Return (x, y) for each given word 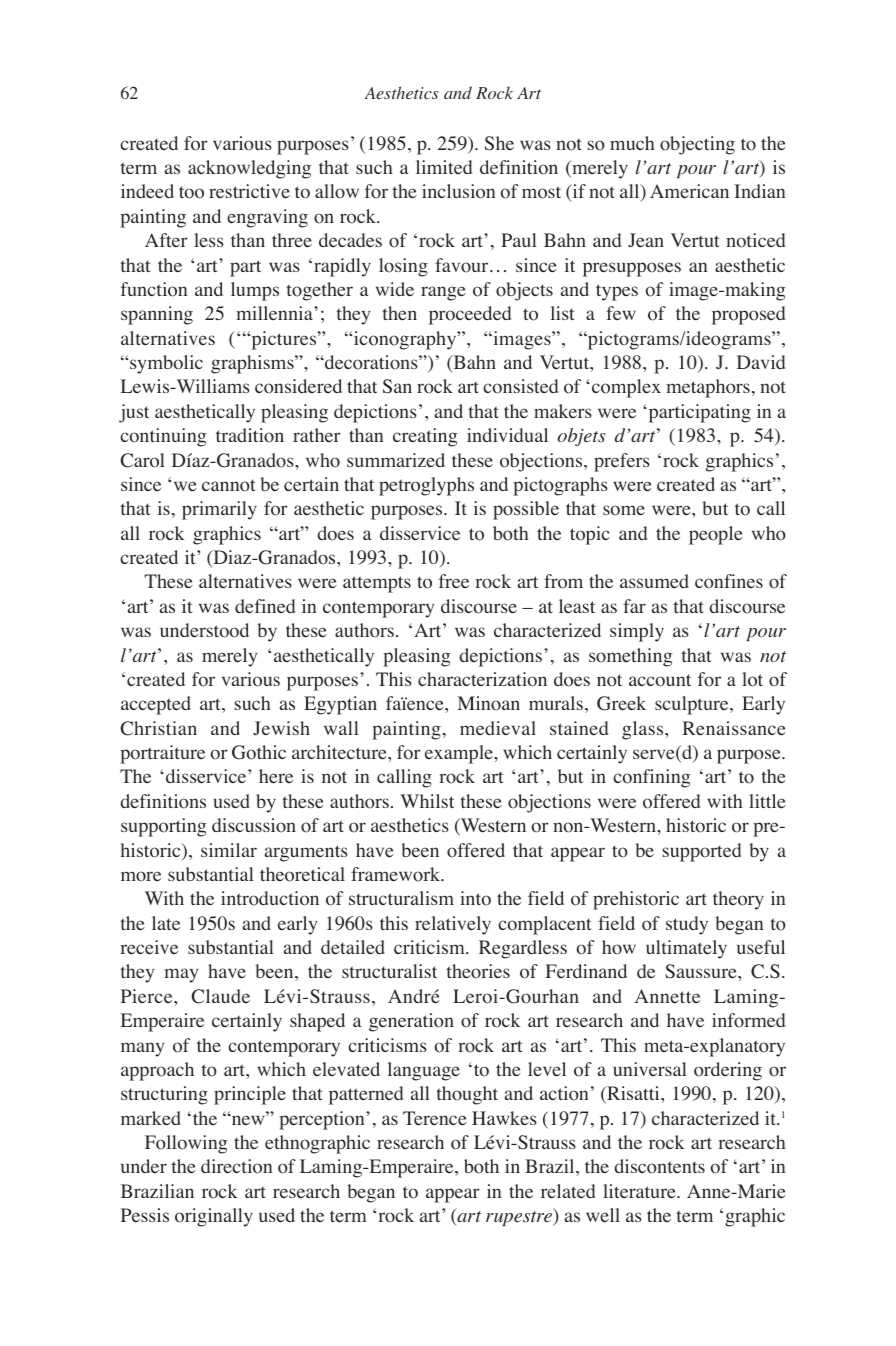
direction (236, 1166)
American (689, 191)
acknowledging (249, 169)
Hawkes (504, 1118)
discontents (659, 1166)
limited (444, 167)
